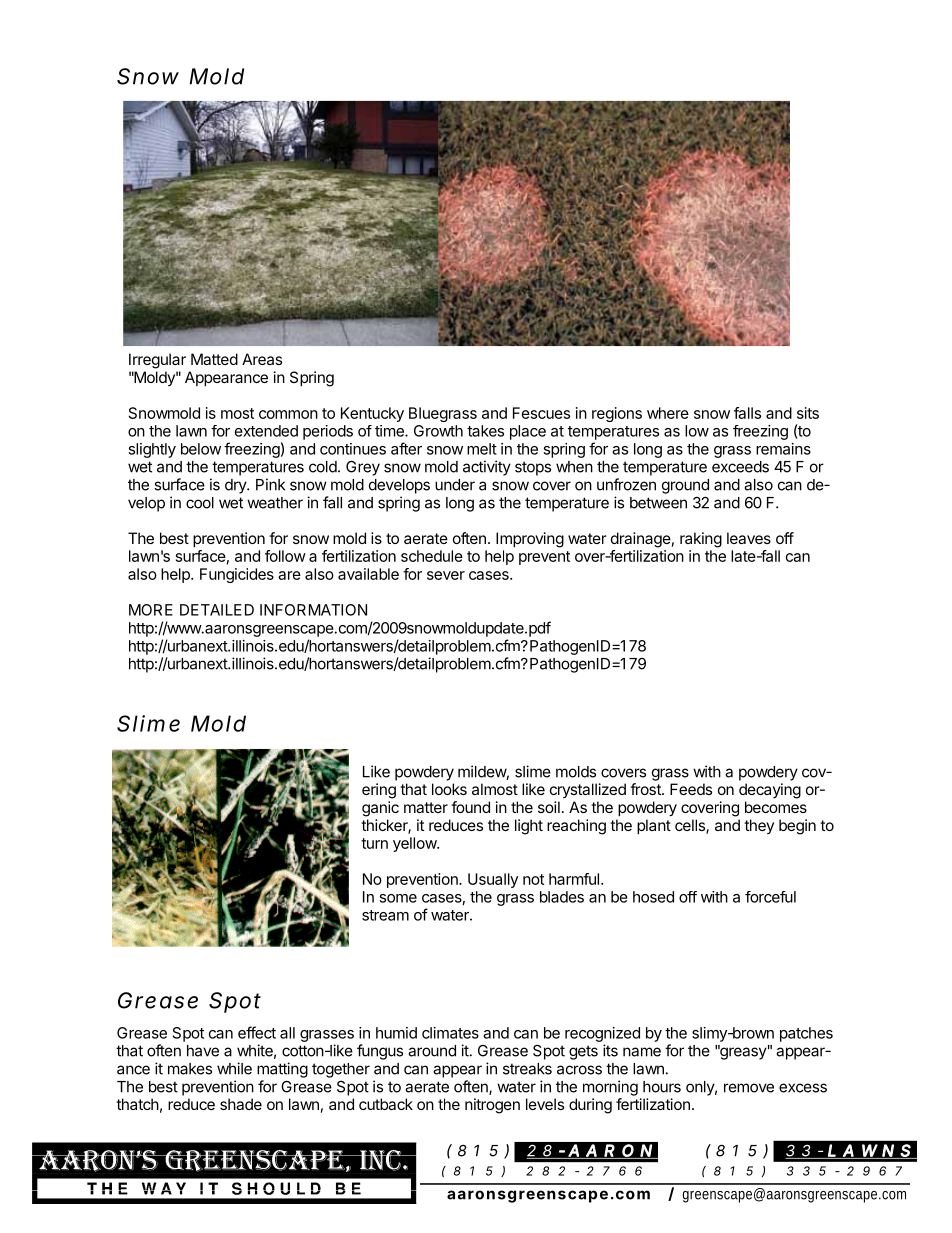 This document has width=952, height=1233. Describe the element at coordinates (492, 1106) in the document. I see `nitrogen` at that location.
